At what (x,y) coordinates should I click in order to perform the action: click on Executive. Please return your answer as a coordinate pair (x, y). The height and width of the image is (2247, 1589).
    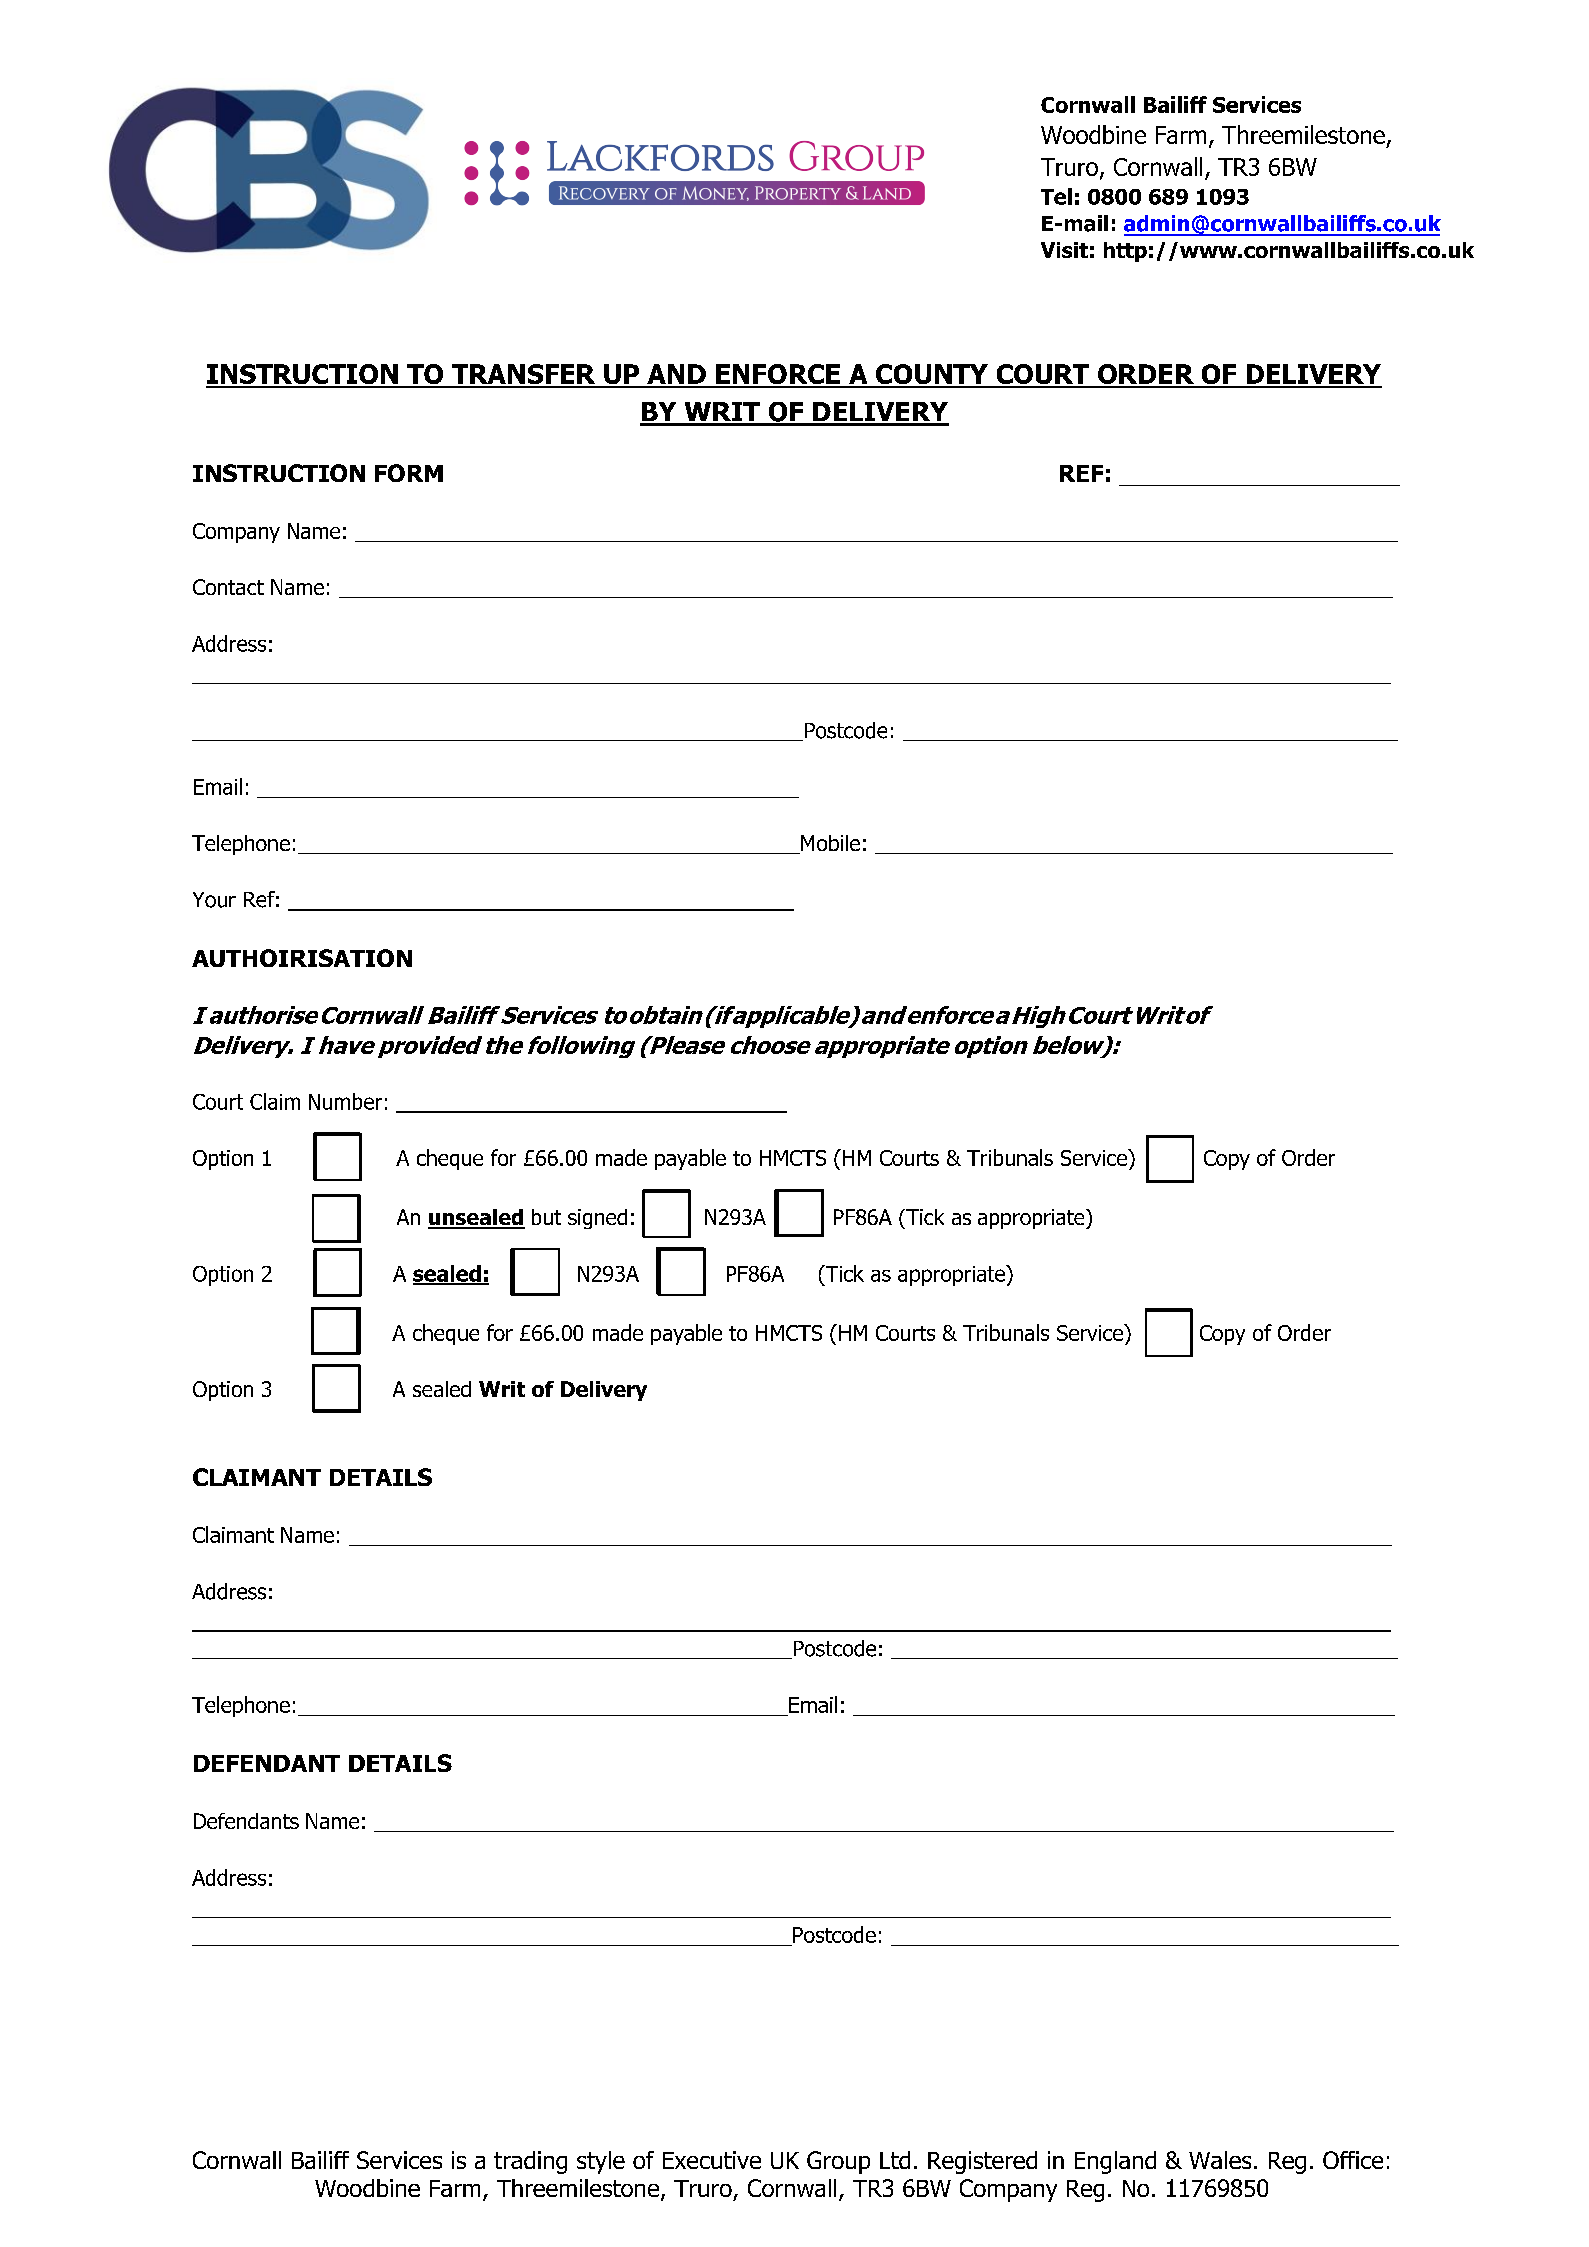
    Looking at the image, I should click on (712, 2160).
